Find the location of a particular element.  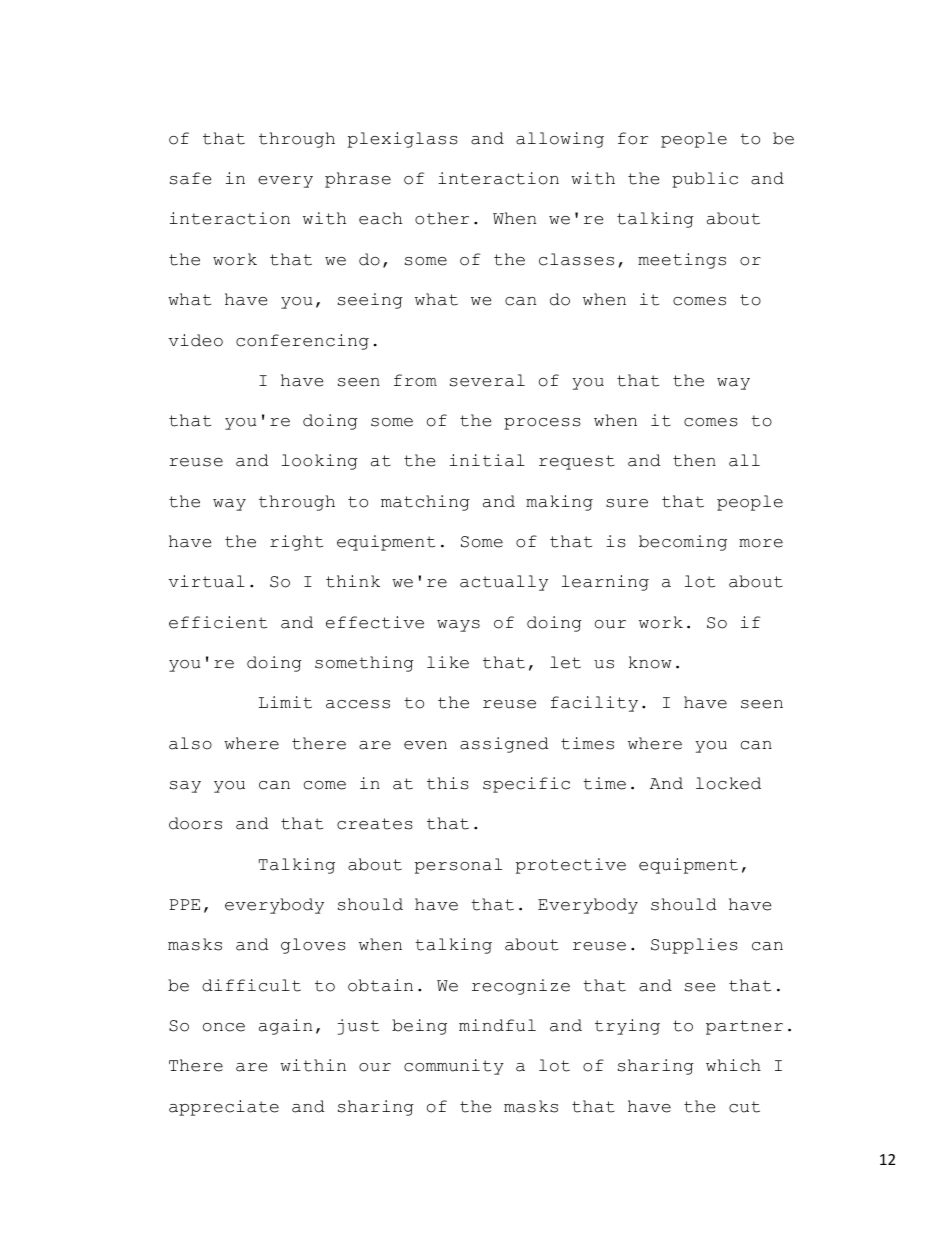

safe is located at coordinates (190, 178).
